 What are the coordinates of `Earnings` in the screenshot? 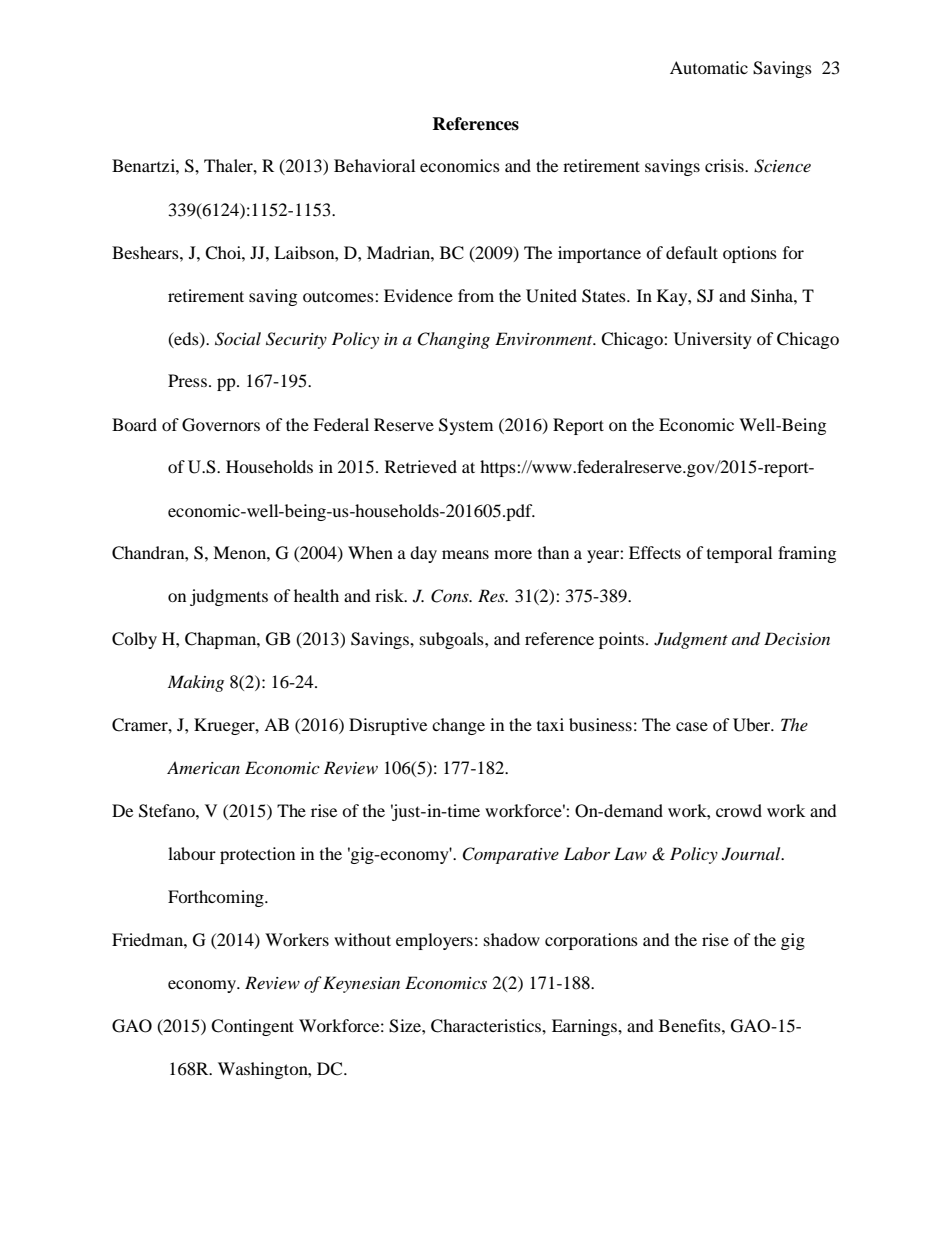 It's located at (585, 1027).
